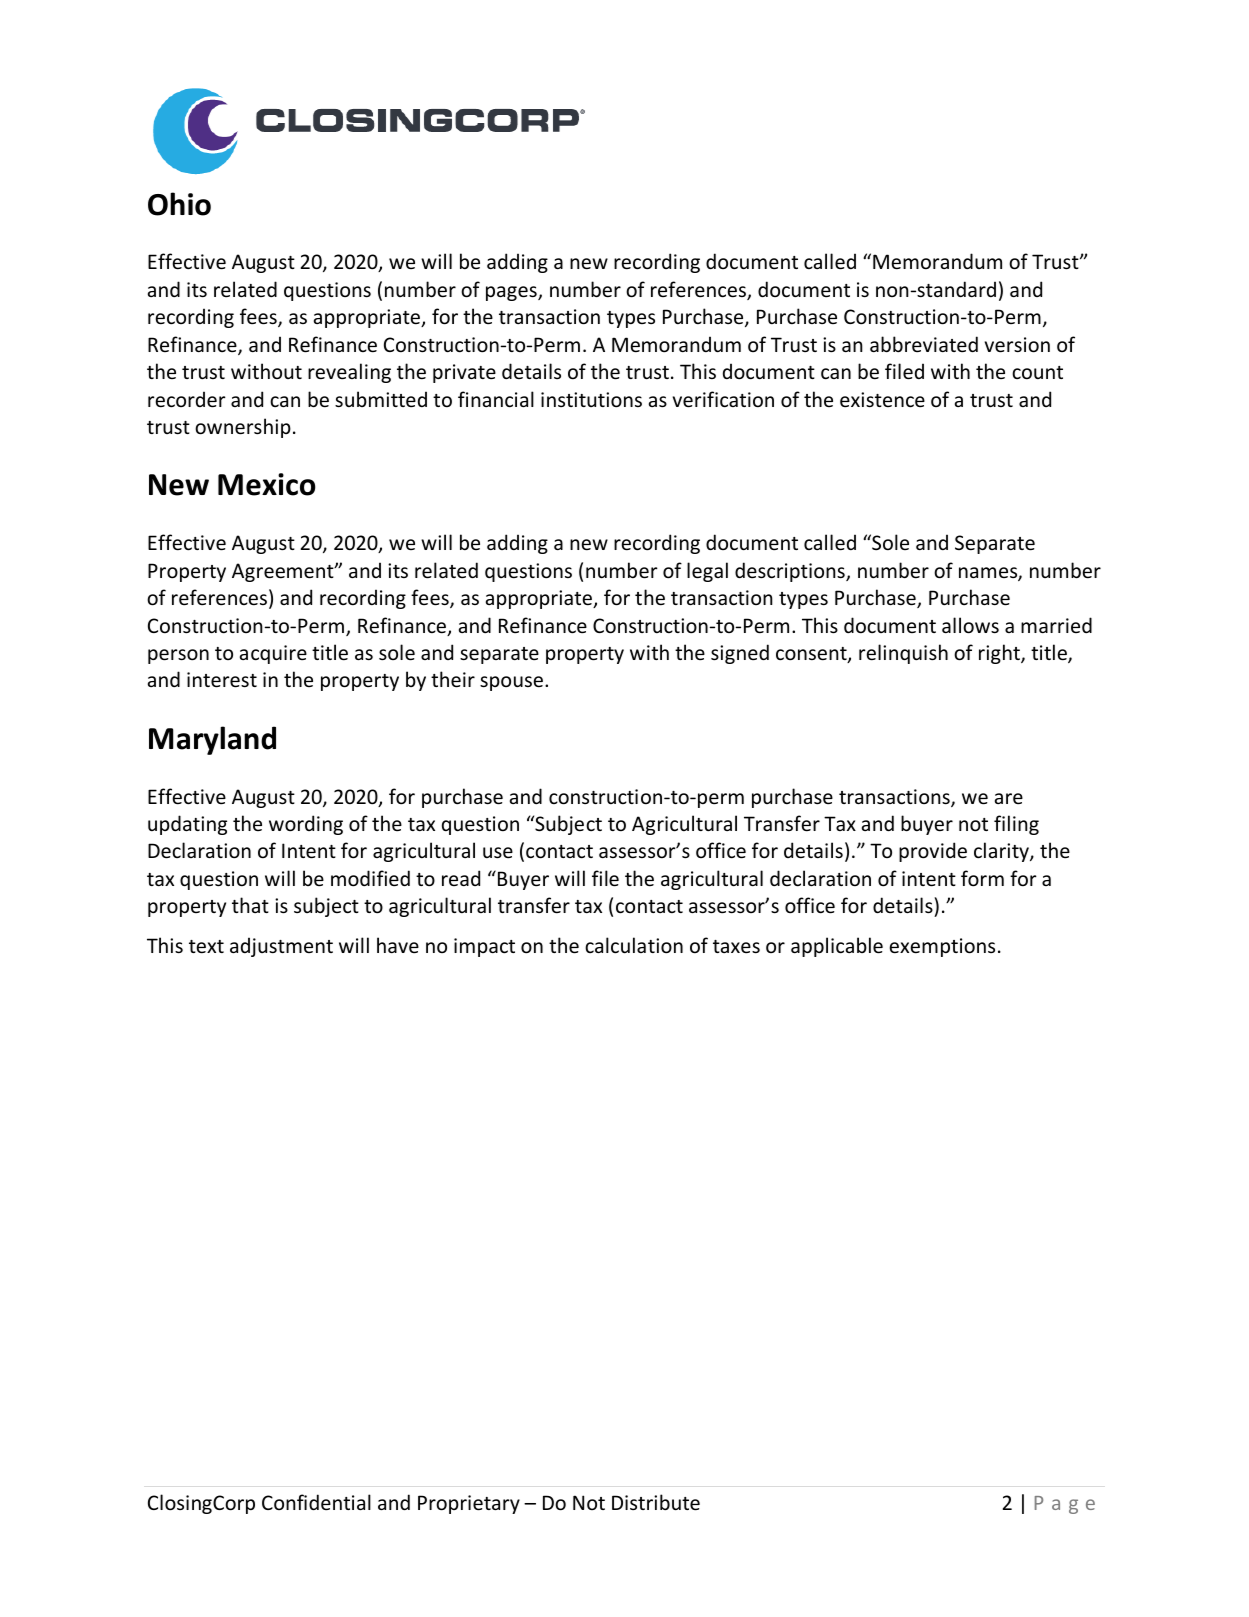 This screenshot has height=1617, width=1249. What do you see at coordinates (933, 852) in the screenshot?
I see `provide` at bounding box center [933, 852].
